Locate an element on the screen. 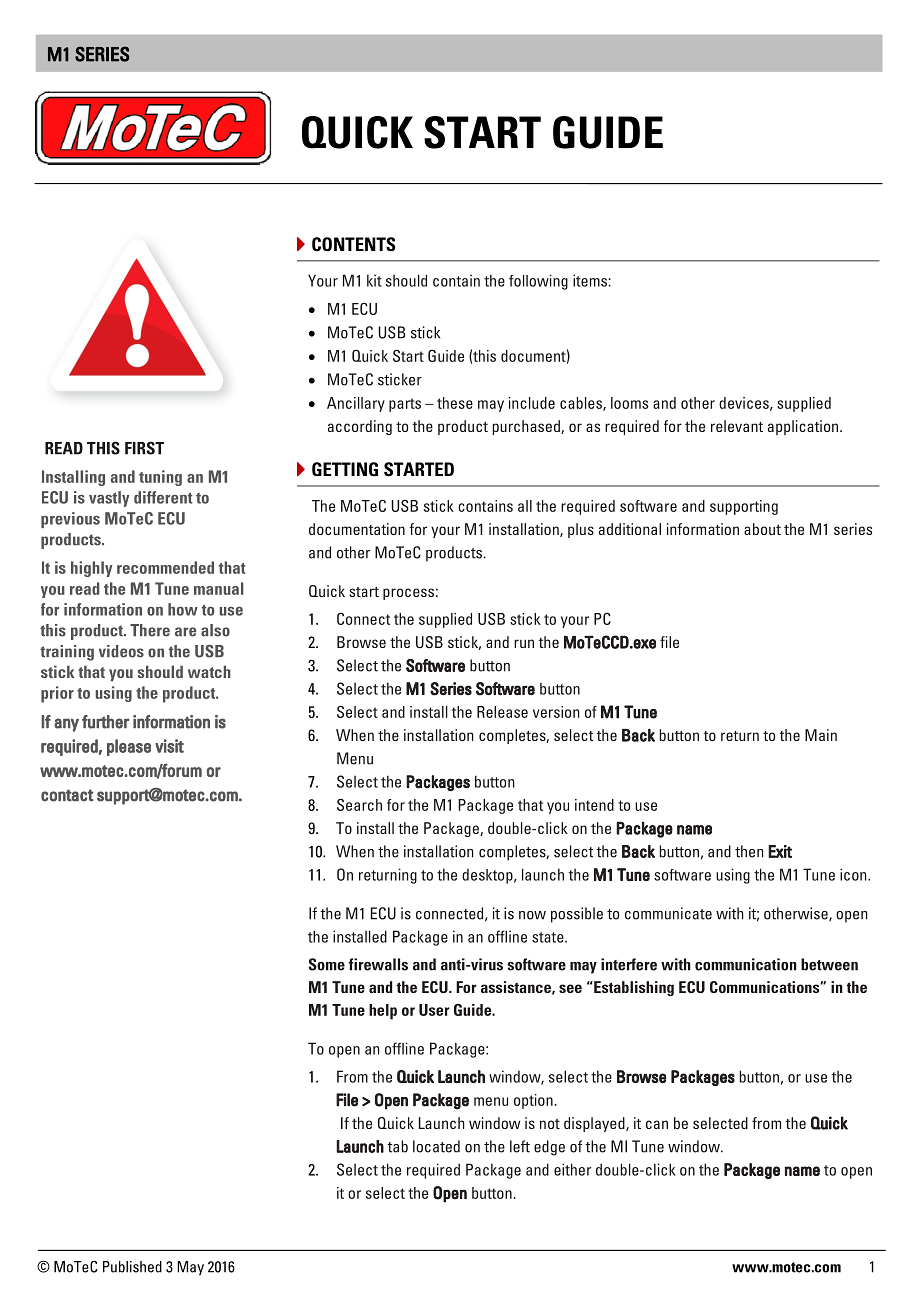  located is located at coordinates (436, 1146).
